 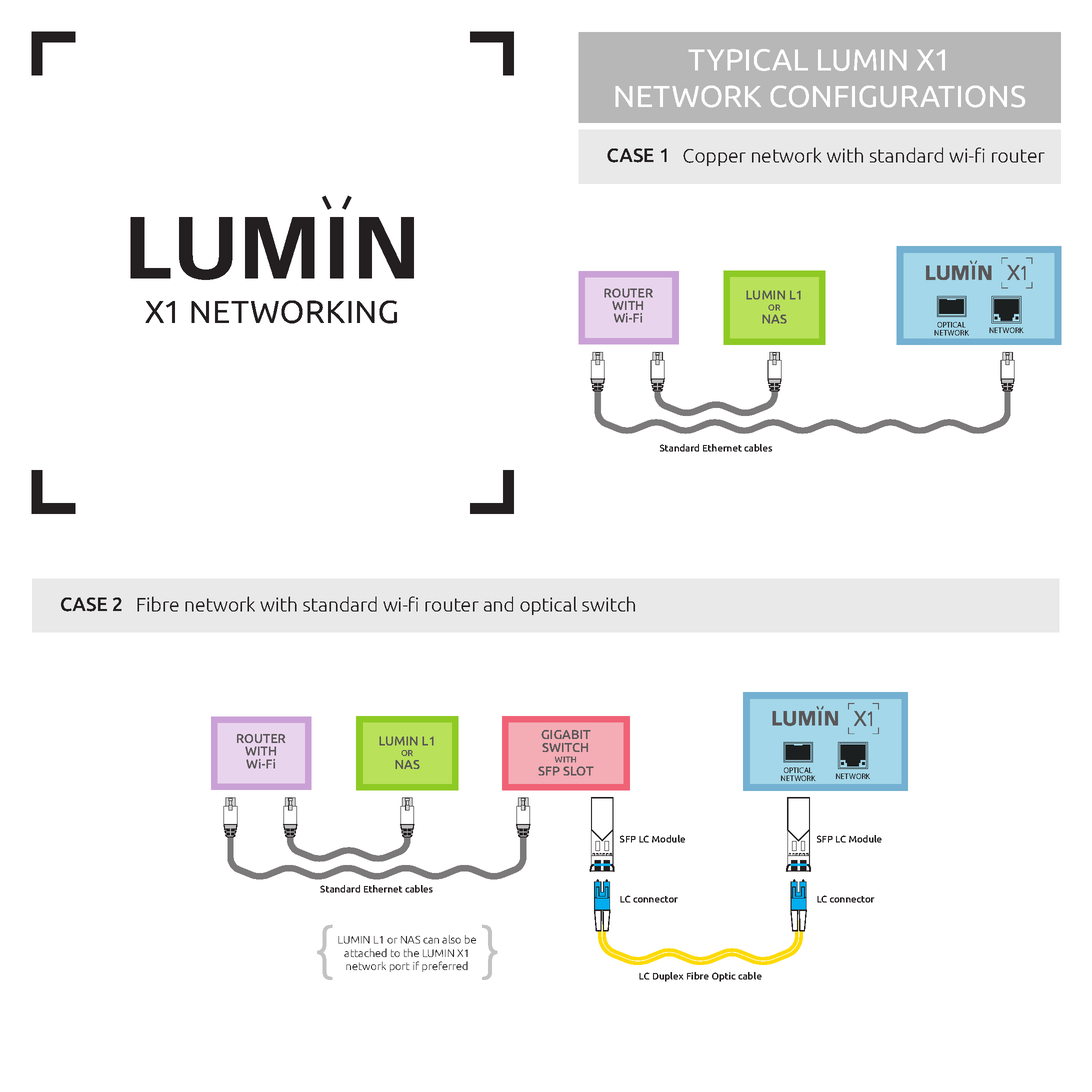 I want to click on also, so click(x=451, y=939).
